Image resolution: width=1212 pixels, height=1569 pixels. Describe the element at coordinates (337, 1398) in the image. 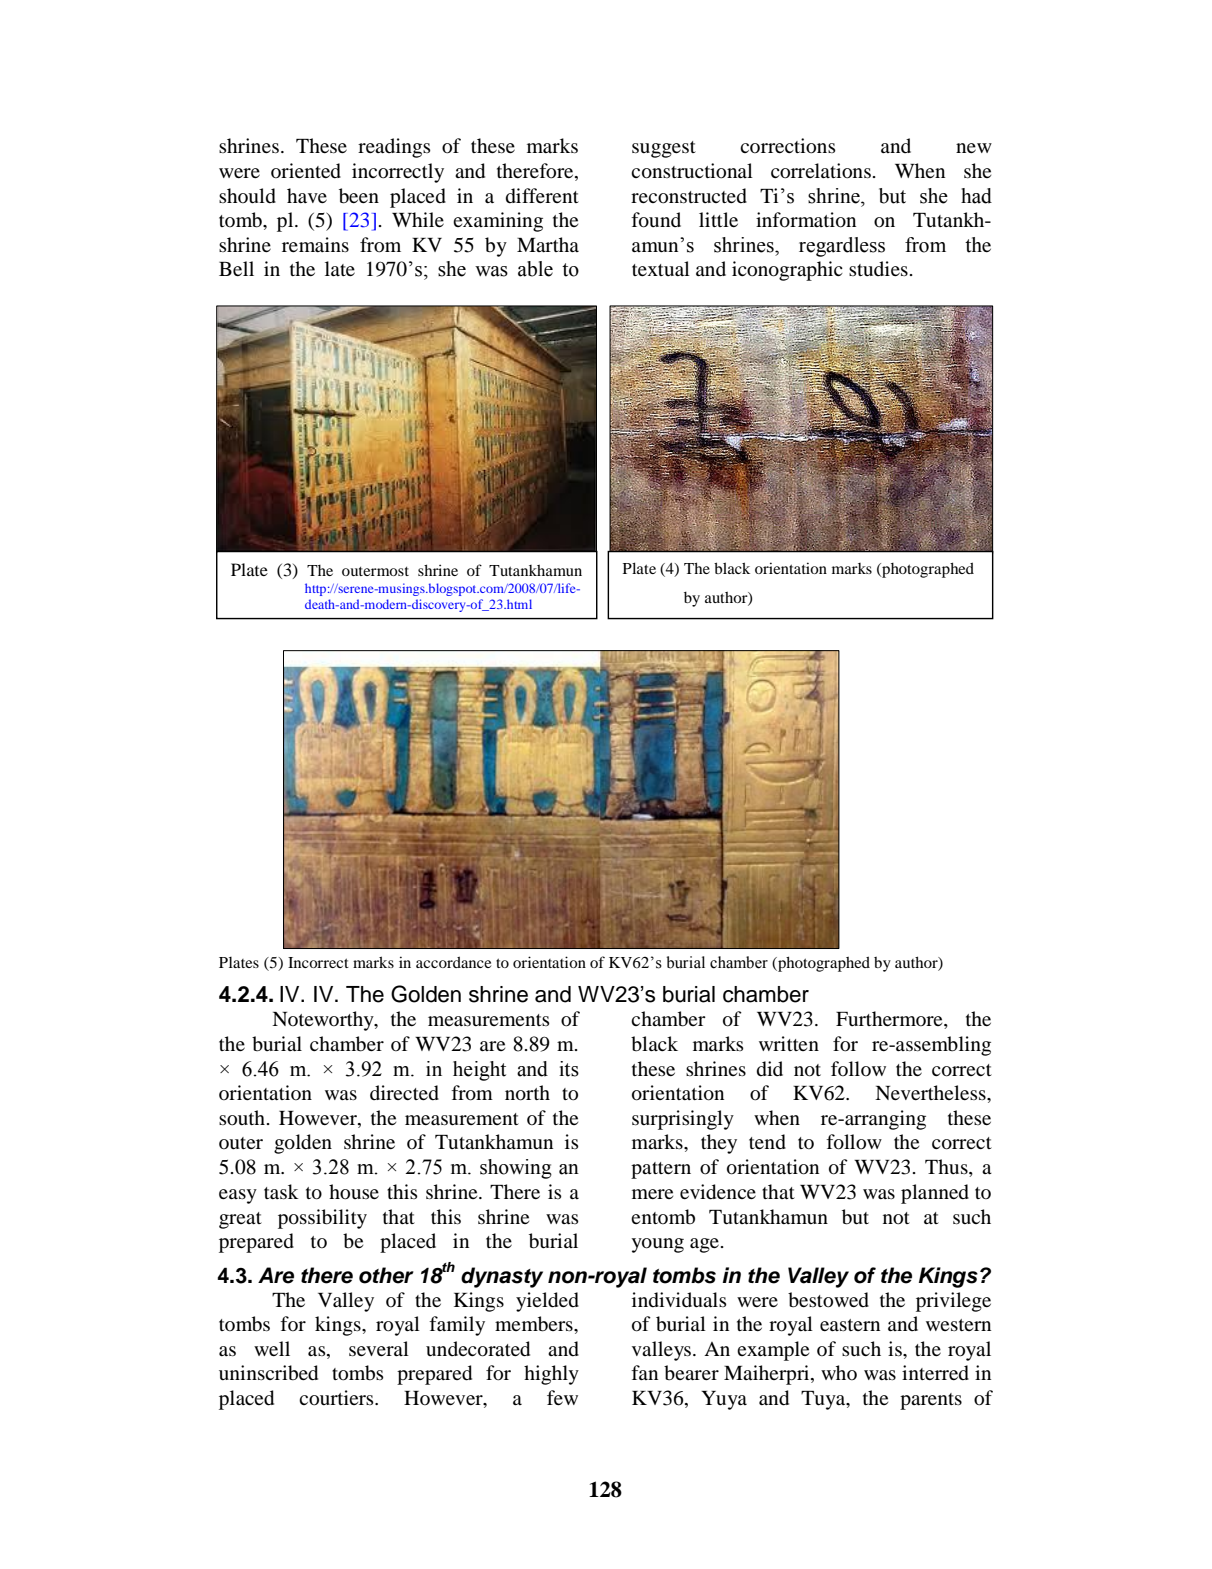

I see `courtiers` at that location.
